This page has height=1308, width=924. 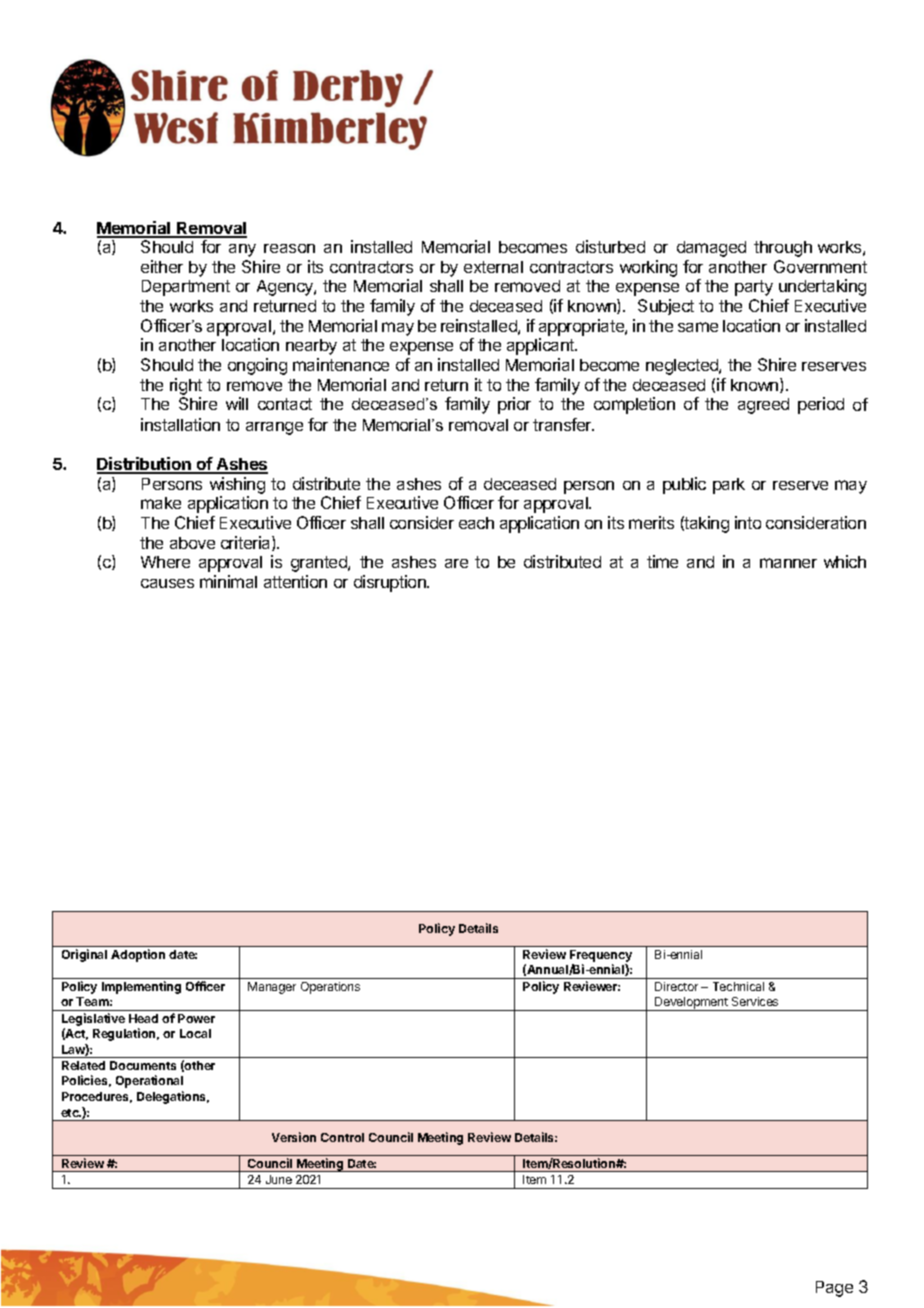 I want to click on Version, so click(x=294, y=1137).
